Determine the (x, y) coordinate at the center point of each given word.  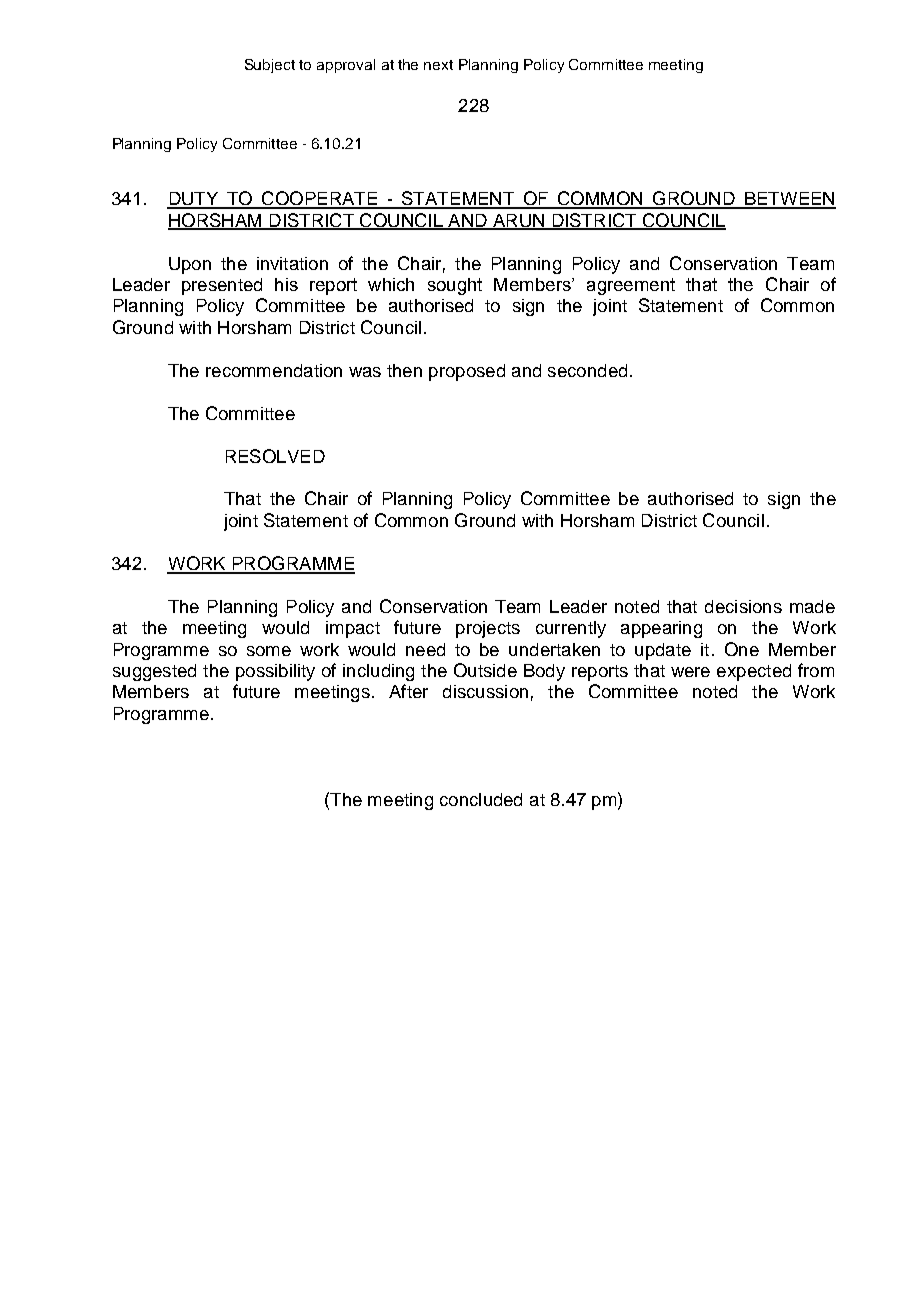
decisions (743, 606)
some (269, 651)
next (438, 65)
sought (455, 286)
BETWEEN (789, 200)
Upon (190, 265)
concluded (481, 799)
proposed (467, 372)
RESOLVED (275, 456)
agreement (631, 286)
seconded (587, 370)
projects (488, 629)
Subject (270, 66)
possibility (275, 672)
